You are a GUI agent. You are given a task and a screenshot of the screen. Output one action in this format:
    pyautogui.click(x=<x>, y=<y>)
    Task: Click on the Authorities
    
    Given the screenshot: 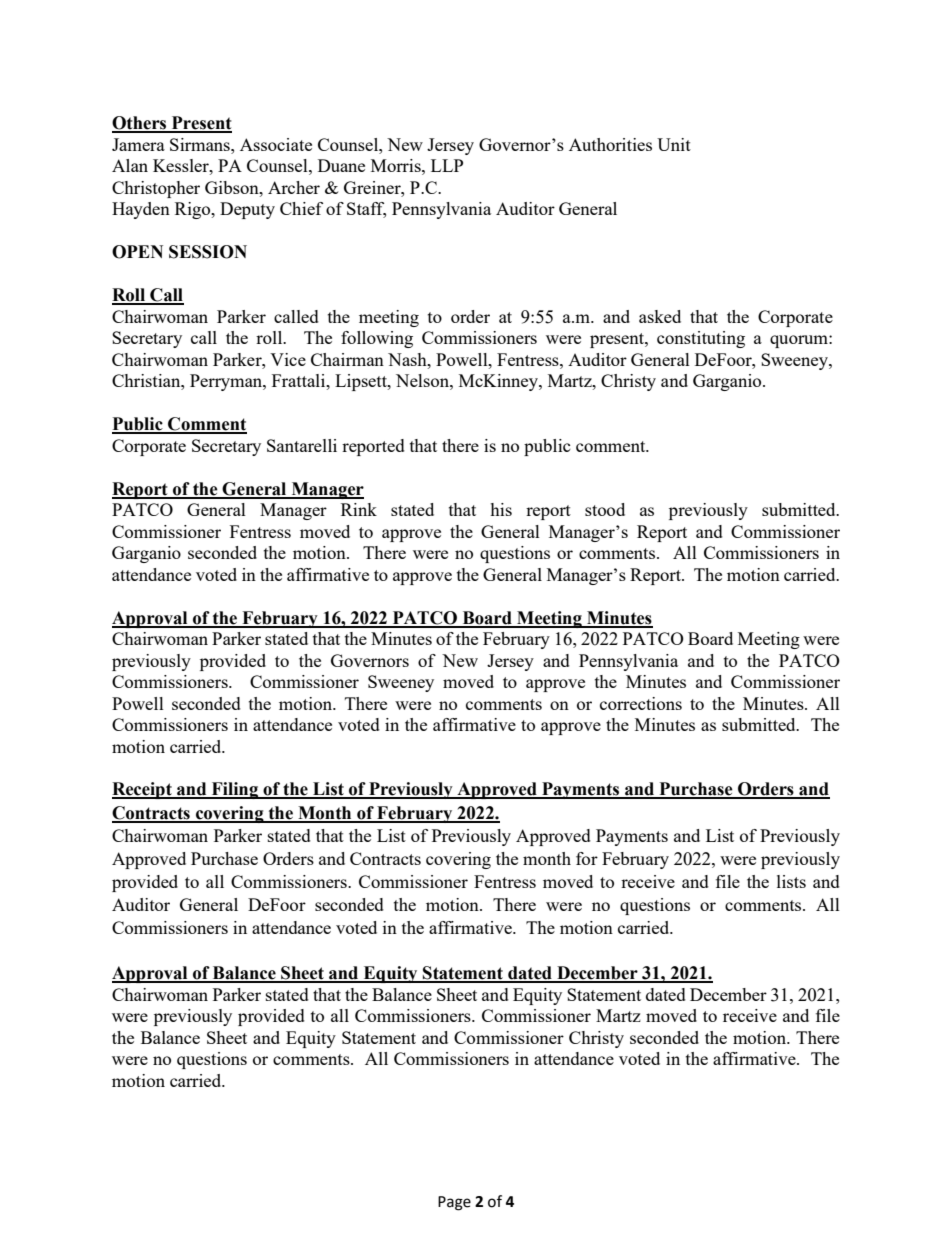 What is the action you would take?
    pyautogui.click(x=610, y=144)
